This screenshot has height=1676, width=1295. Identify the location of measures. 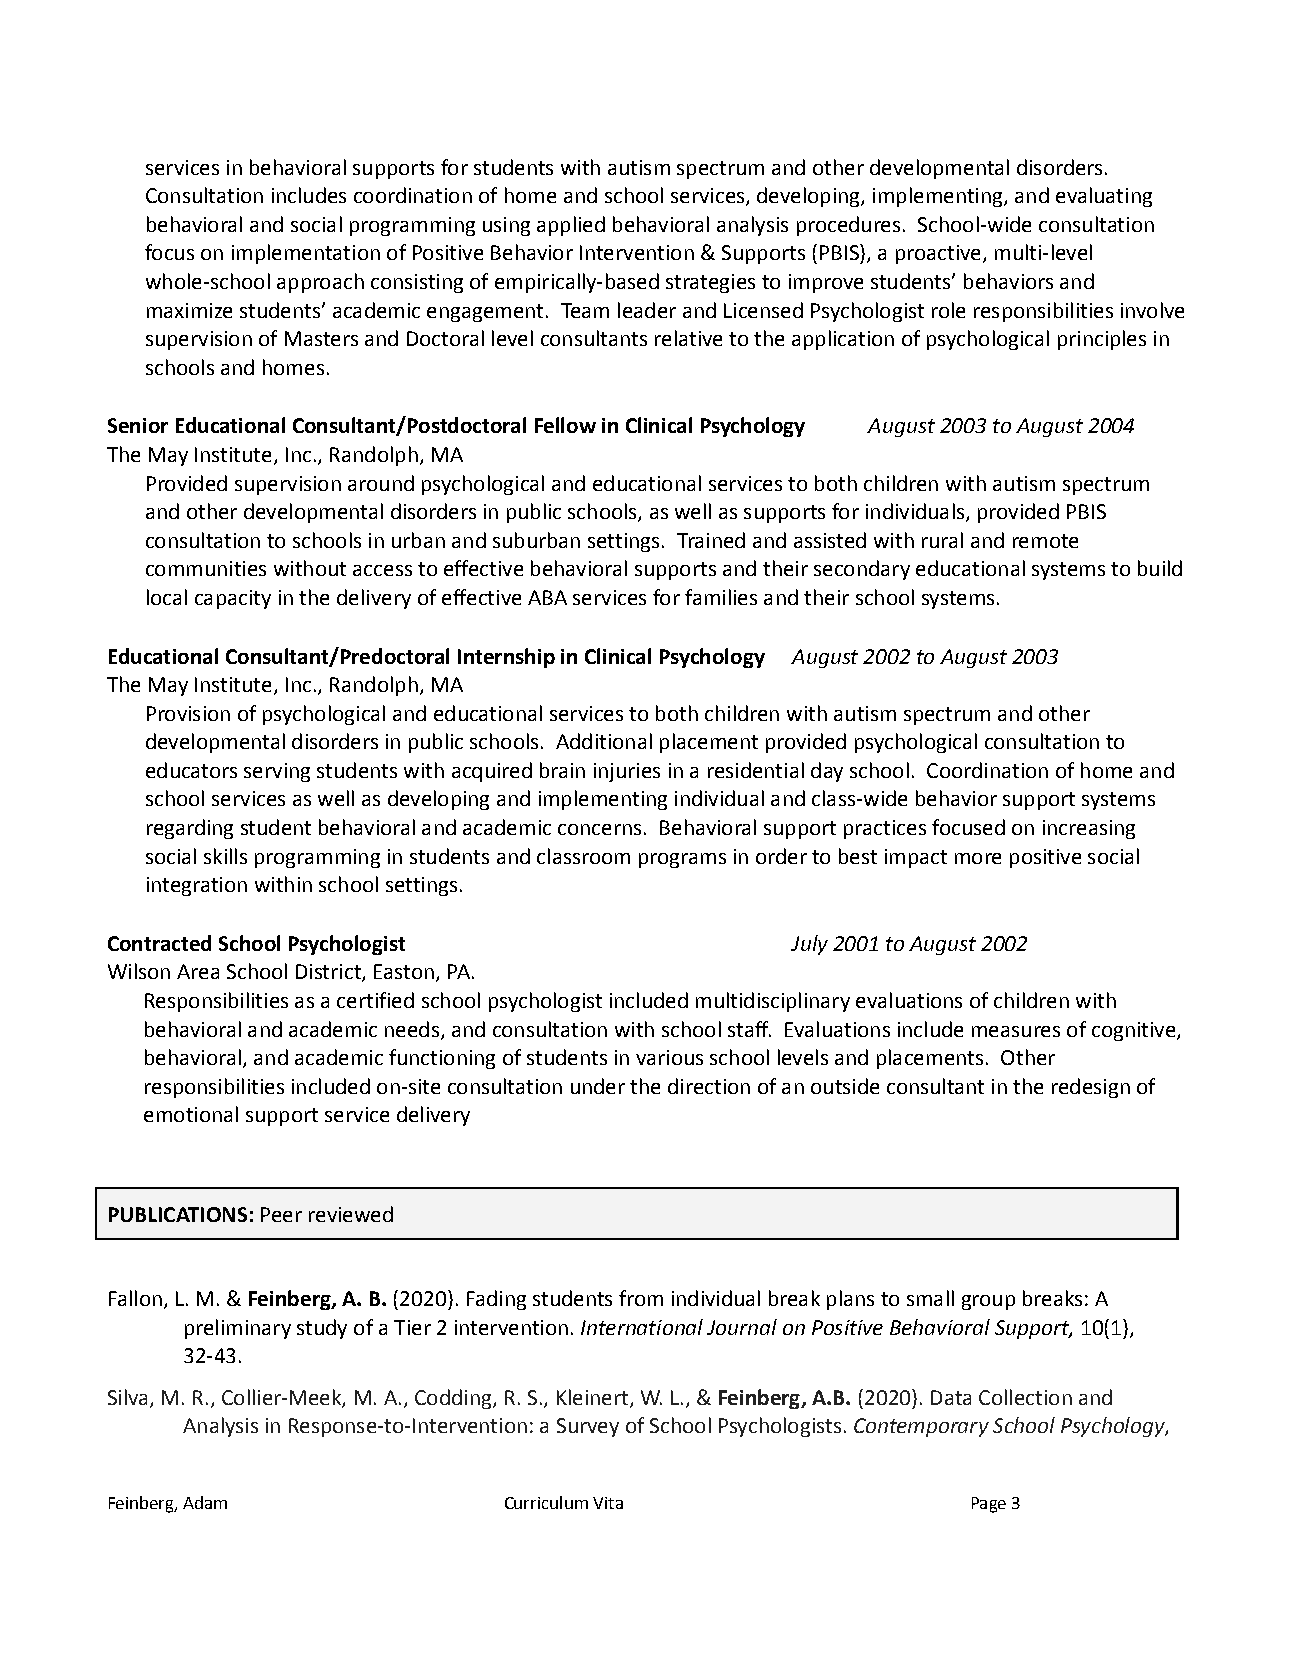
(1016, 1031).
